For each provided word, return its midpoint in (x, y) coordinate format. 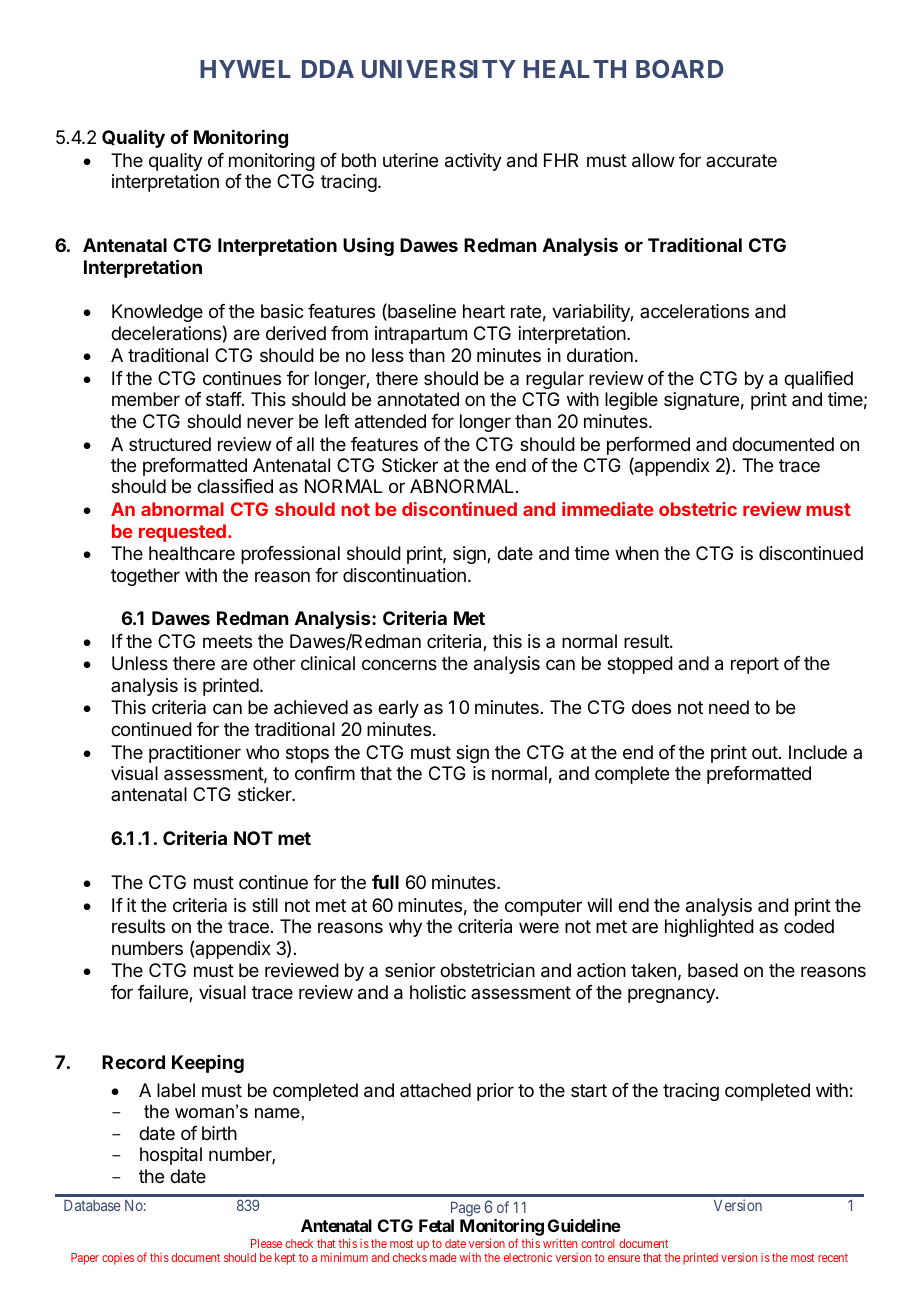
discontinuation (404, 575)
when (637, 553)
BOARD (679, 69)
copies (118, 1259)
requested (182, 533)
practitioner (195, 754)
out (765, 752)
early (398, 709)
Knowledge (157, 313)
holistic (438, 992)
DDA (328, 69)
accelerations (694, 311)
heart (484, 311)
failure (164, 993)
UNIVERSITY (439, 69)
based (713, 970)
